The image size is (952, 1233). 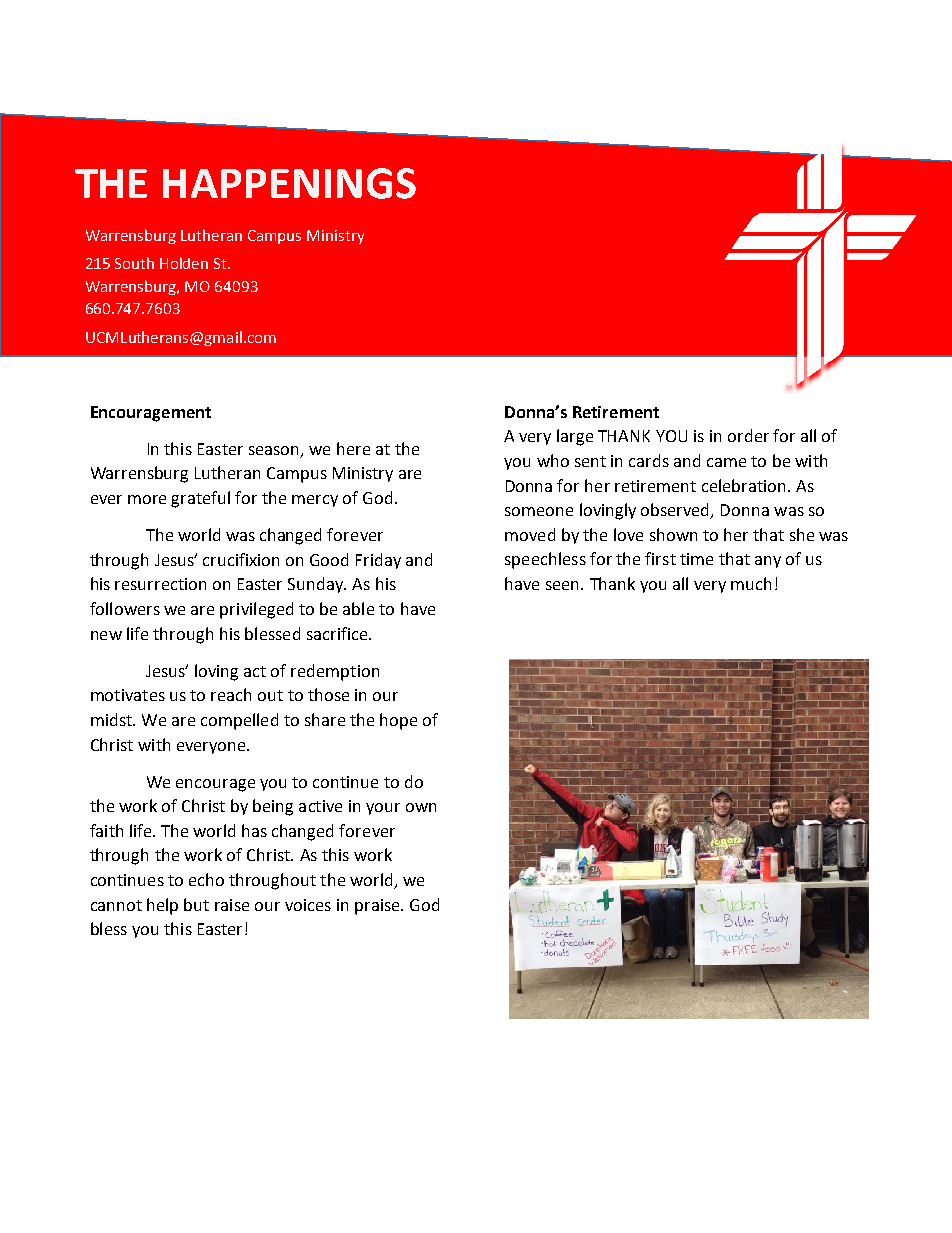 I want to click on echo, so click(x=206, y=879).
